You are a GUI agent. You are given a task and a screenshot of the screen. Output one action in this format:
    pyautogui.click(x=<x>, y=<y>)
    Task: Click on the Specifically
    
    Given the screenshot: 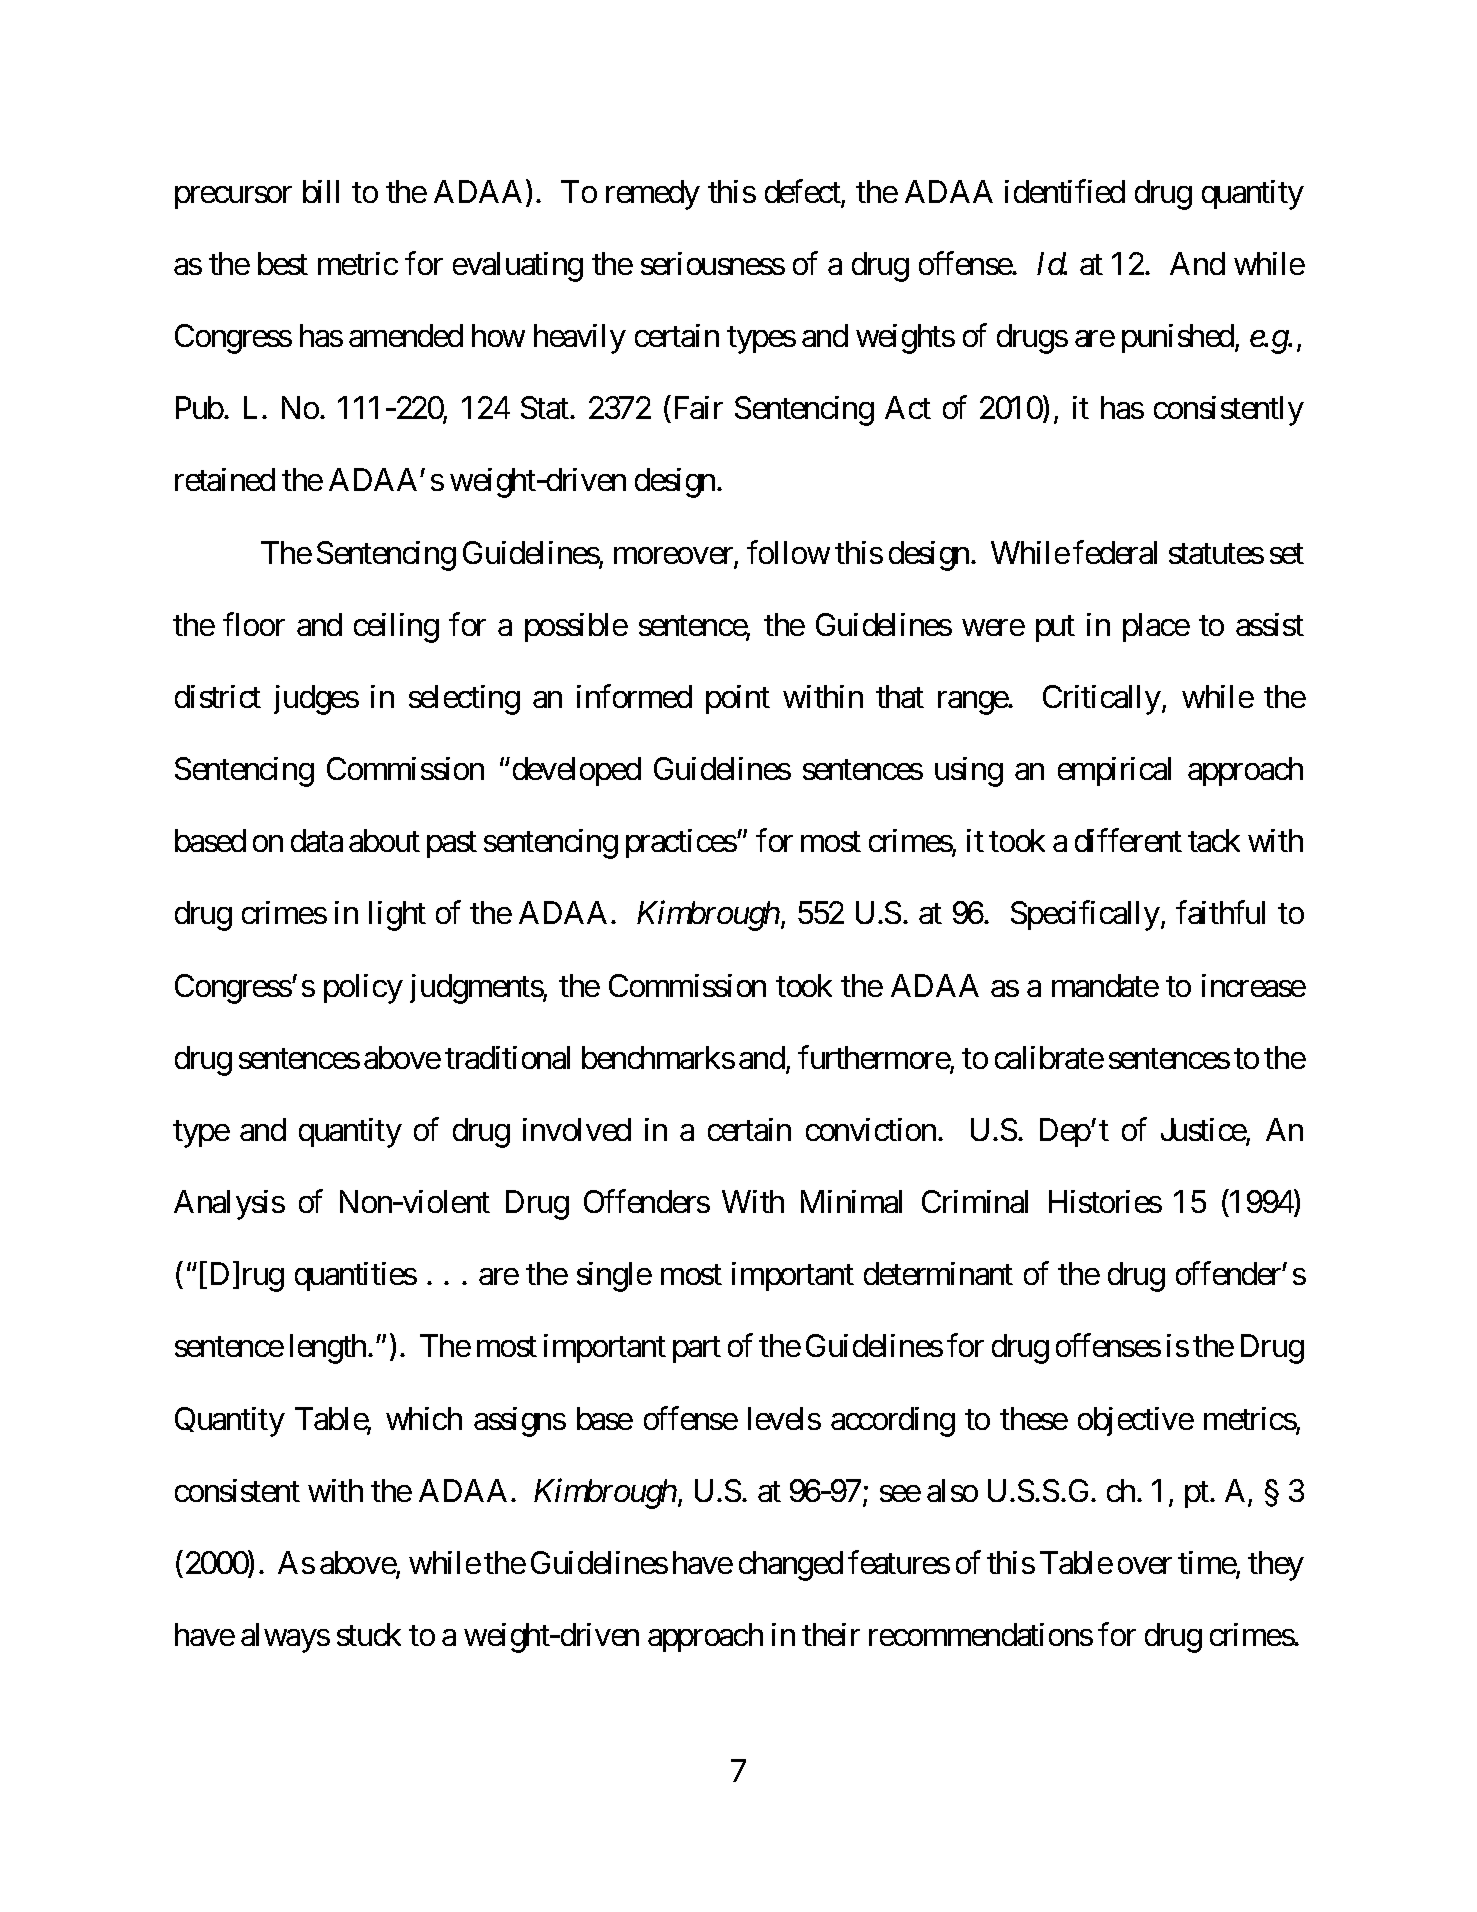 What is the action you would take?
    pyautogui.click(x=1085, y=916)
